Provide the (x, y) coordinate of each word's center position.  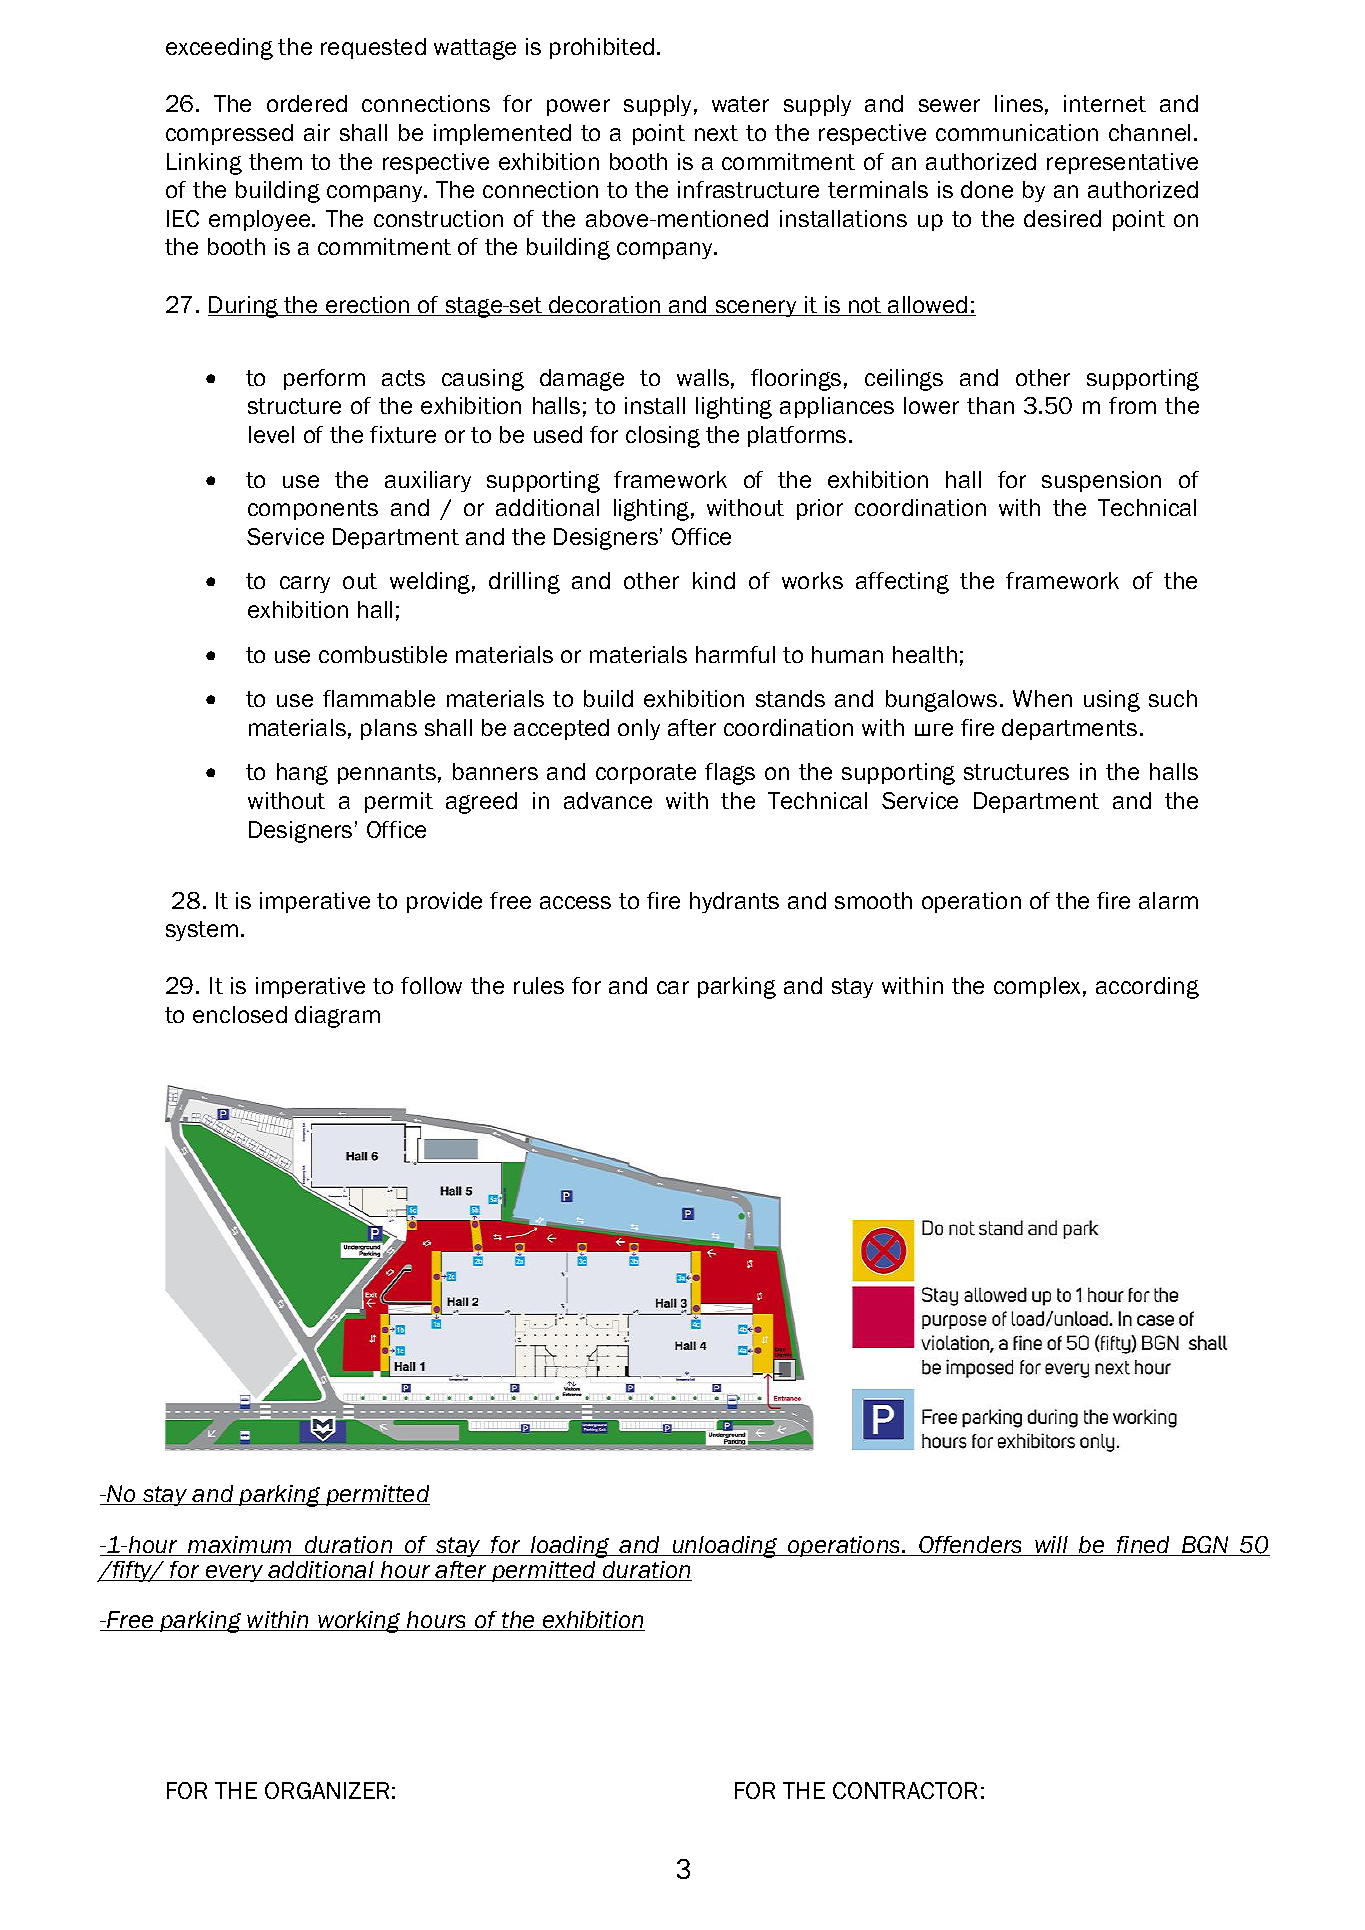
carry (305, 584)
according (1147, 988)
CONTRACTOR (905, 1790)
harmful (735, 654)
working (359, 1622)
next (716, 133)
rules (539, 985)
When (1042, 698)
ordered (307, 103)
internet (1105, 103)
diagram (337, 1017)
